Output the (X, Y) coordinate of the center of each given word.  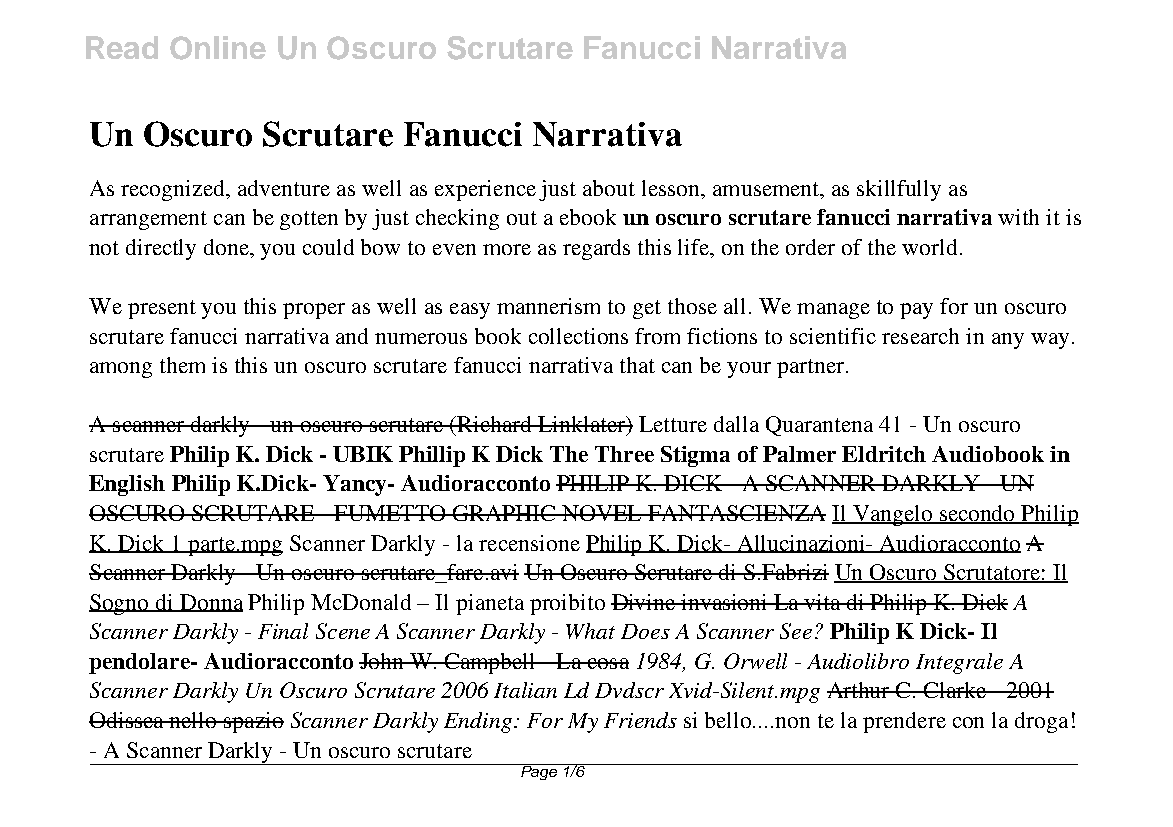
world (929, 247)
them (182, 365)
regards (596, 249)
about (609, 188)
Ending (479, 722)
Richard (495, 424)
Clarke (955, 690)
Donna (210, 603)
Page (539, 772)
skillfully (899, 190)
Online (218, 48)
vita (823, 602)
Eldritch (884, 454)
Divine (644, 602)
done (228, 248)
